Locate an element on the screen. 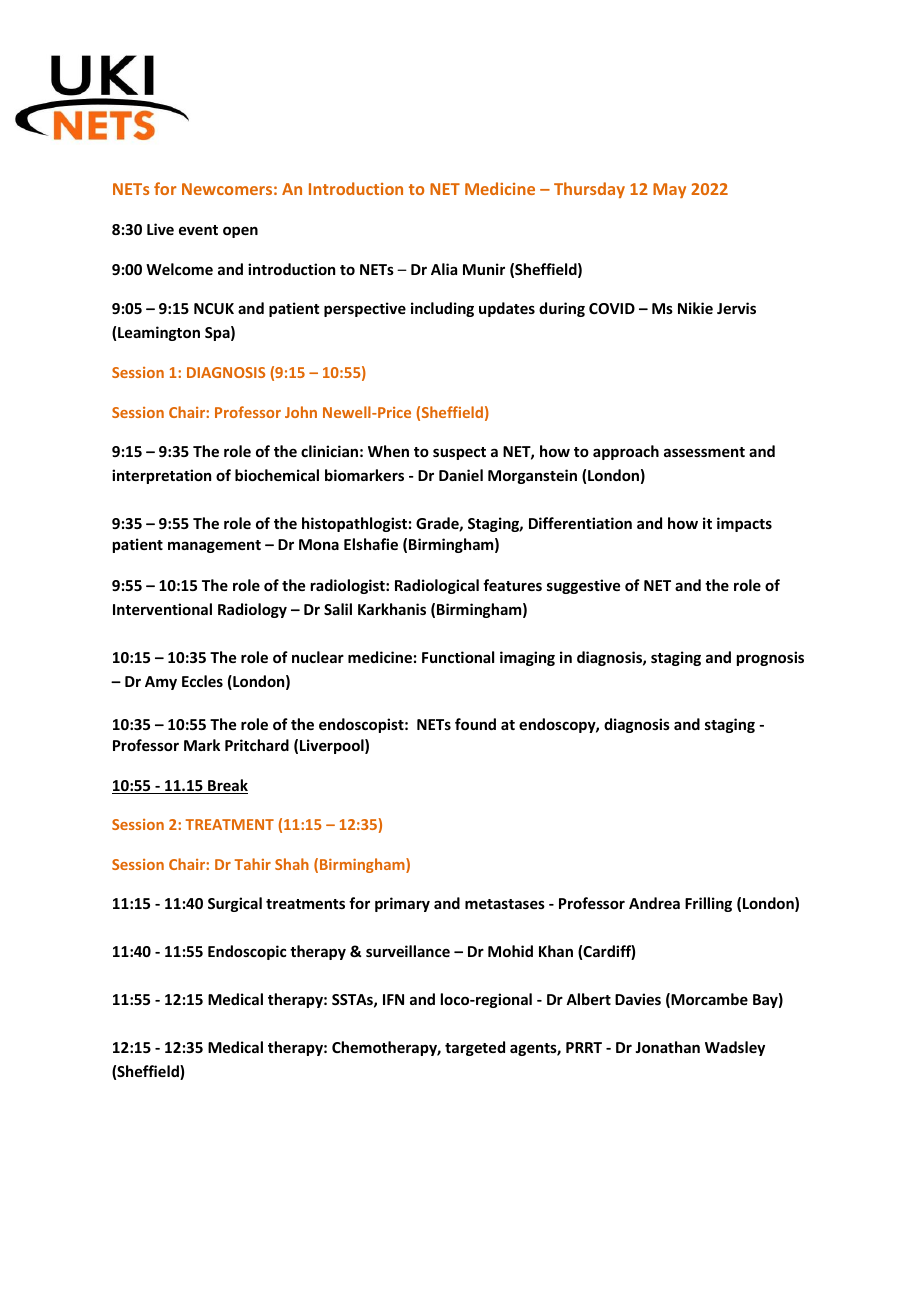 Image resolution: width=924 pixels, height=1308 pixels. prognosis is located at coordinates (770, 658).
